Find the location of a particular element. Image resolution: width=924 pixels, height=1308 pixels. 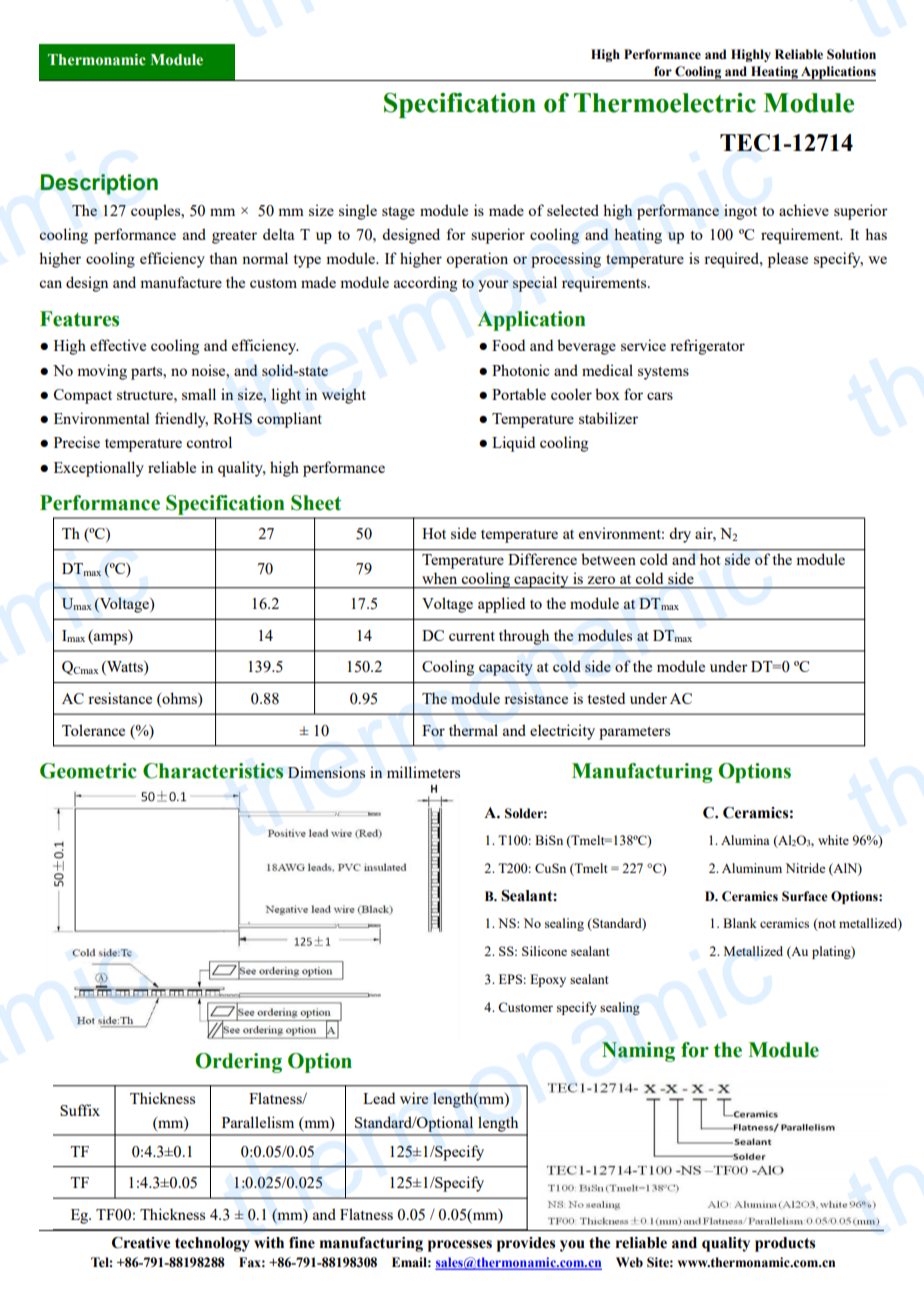

Ordering is located at coordinates (238, 1063).
